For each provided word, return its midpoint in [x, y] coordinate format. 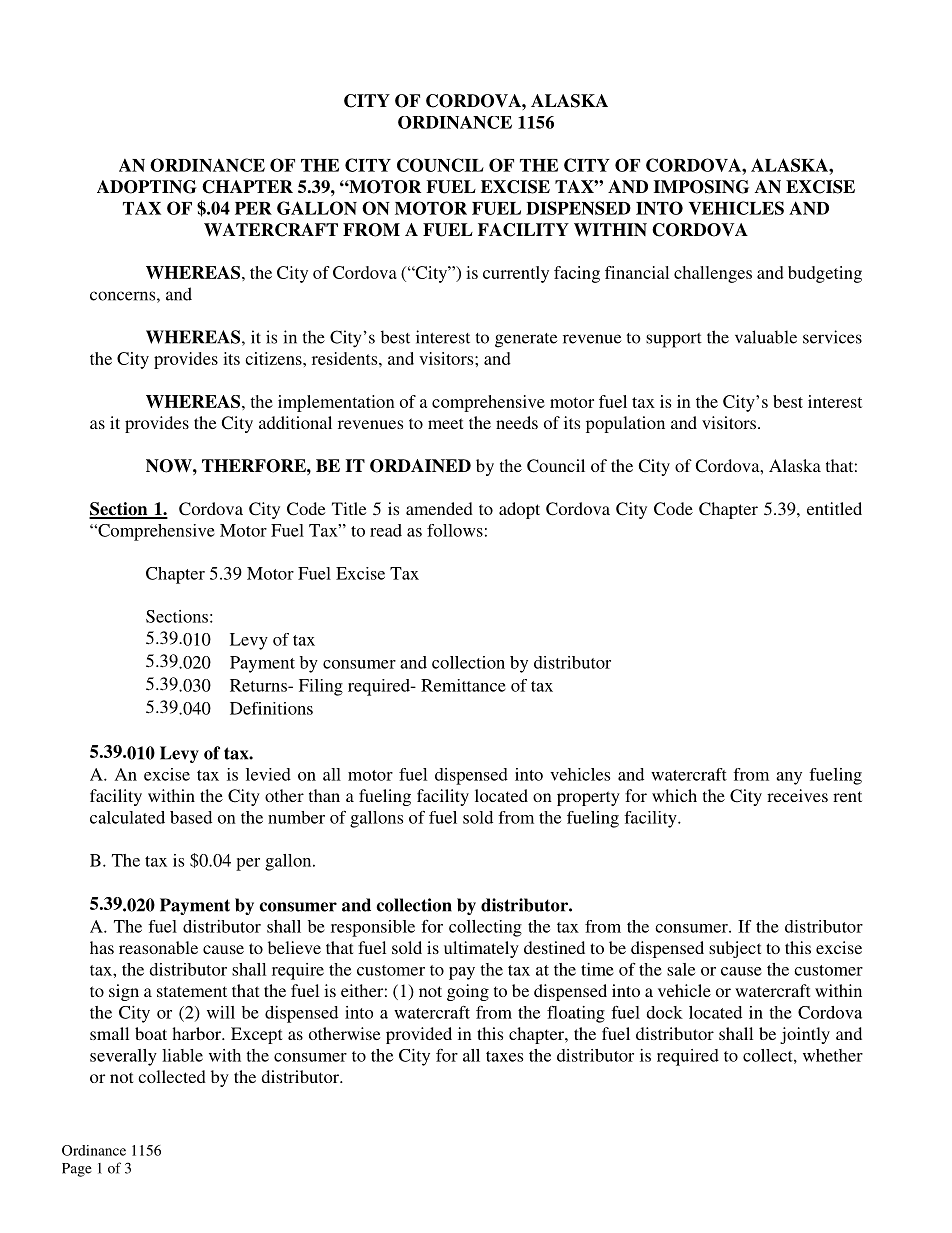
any [789, 778]
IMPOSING [701, 187]
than [324, 795]
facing [577, 274]
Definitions [271, 708]
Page [77, 1170]
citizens [274, 358]
